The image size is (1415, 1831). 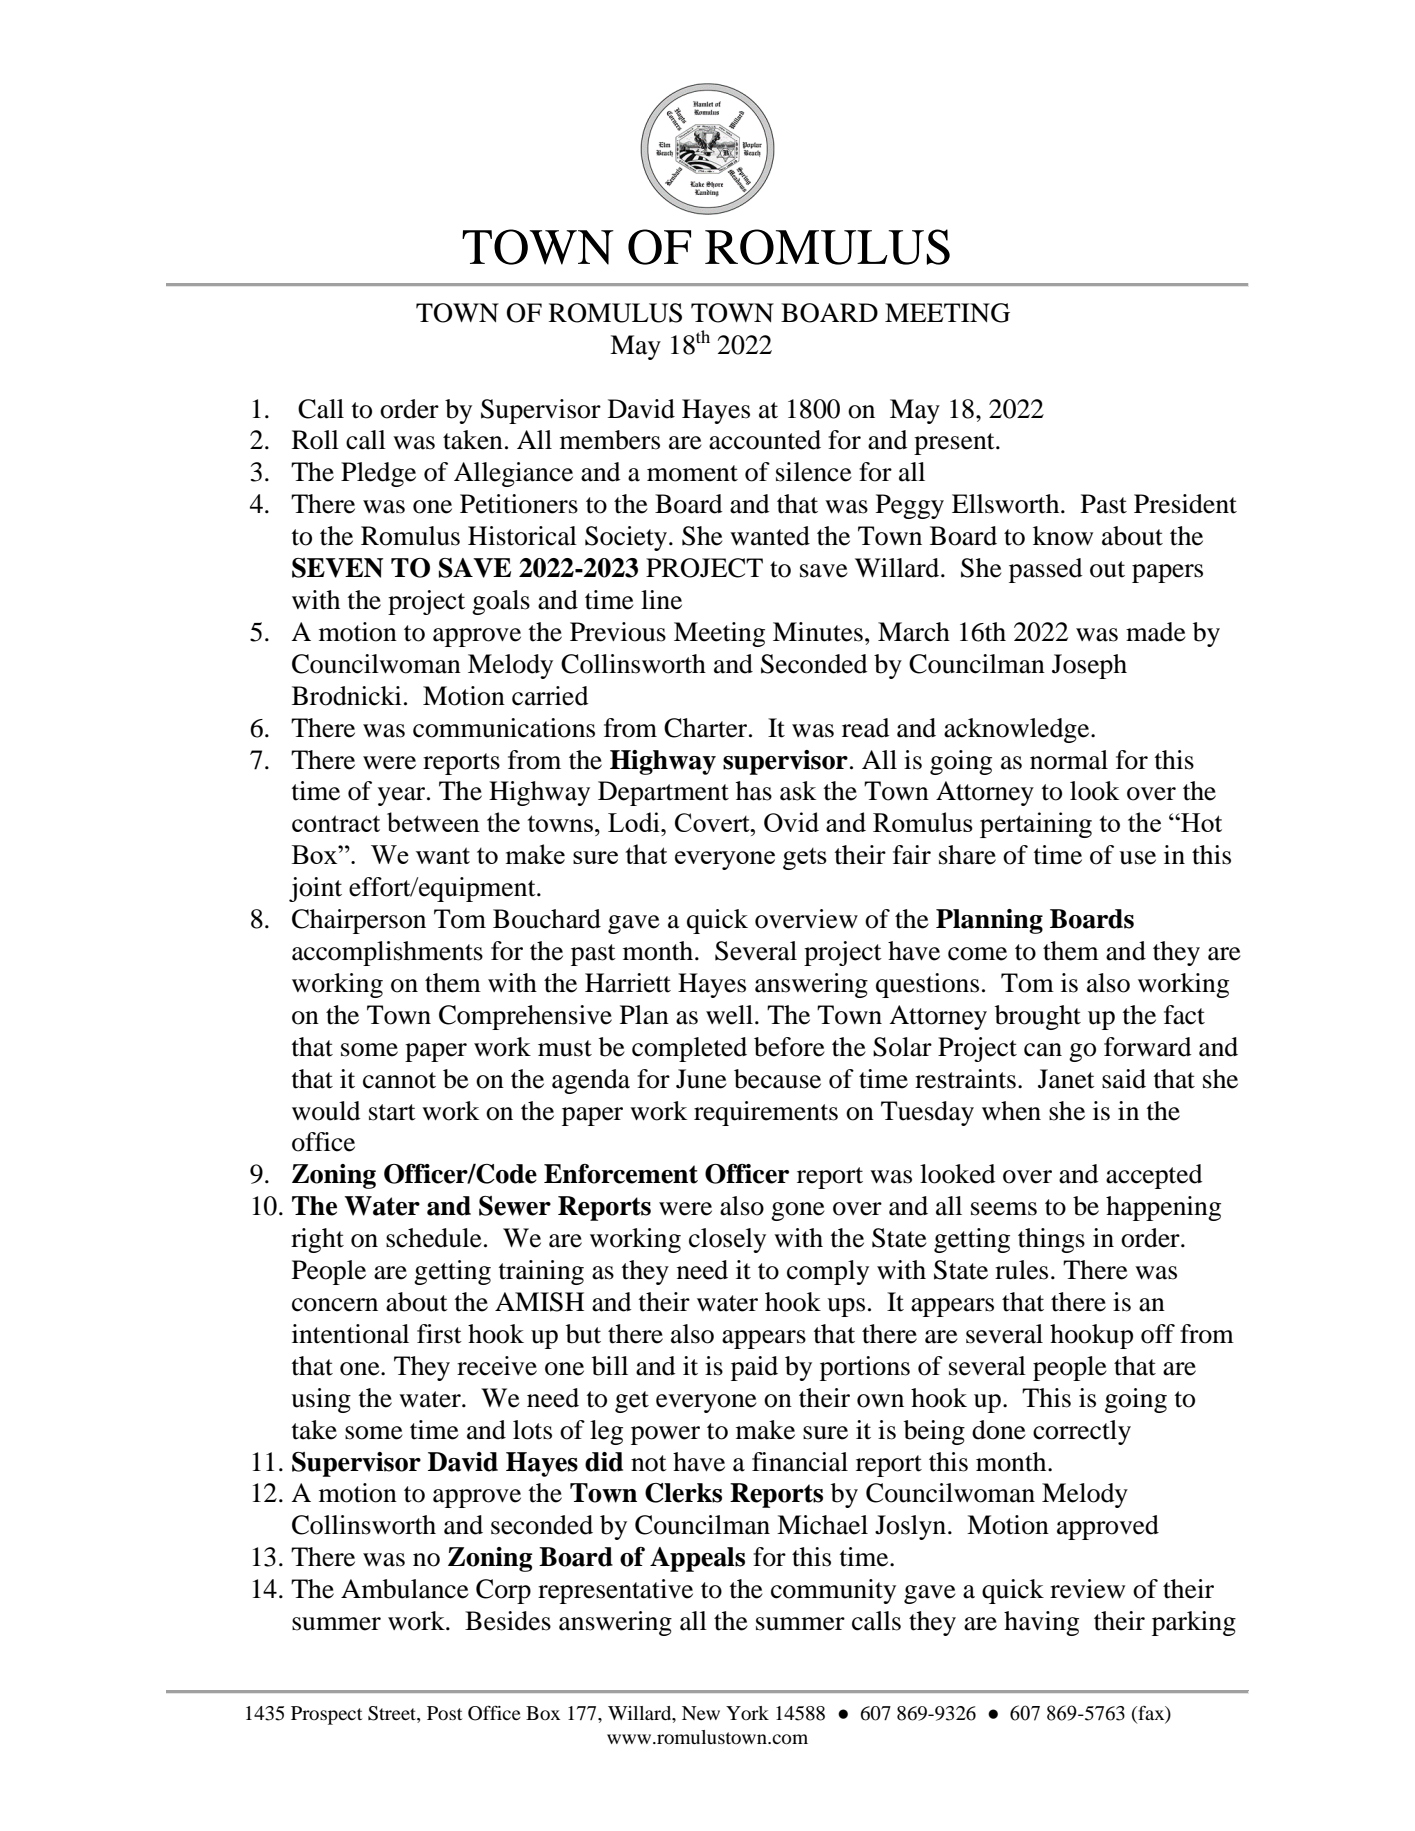 What do you see at coordinates (444, 1713) in the screenshot?
I see `Post` at bounding box center [444, 1713].
